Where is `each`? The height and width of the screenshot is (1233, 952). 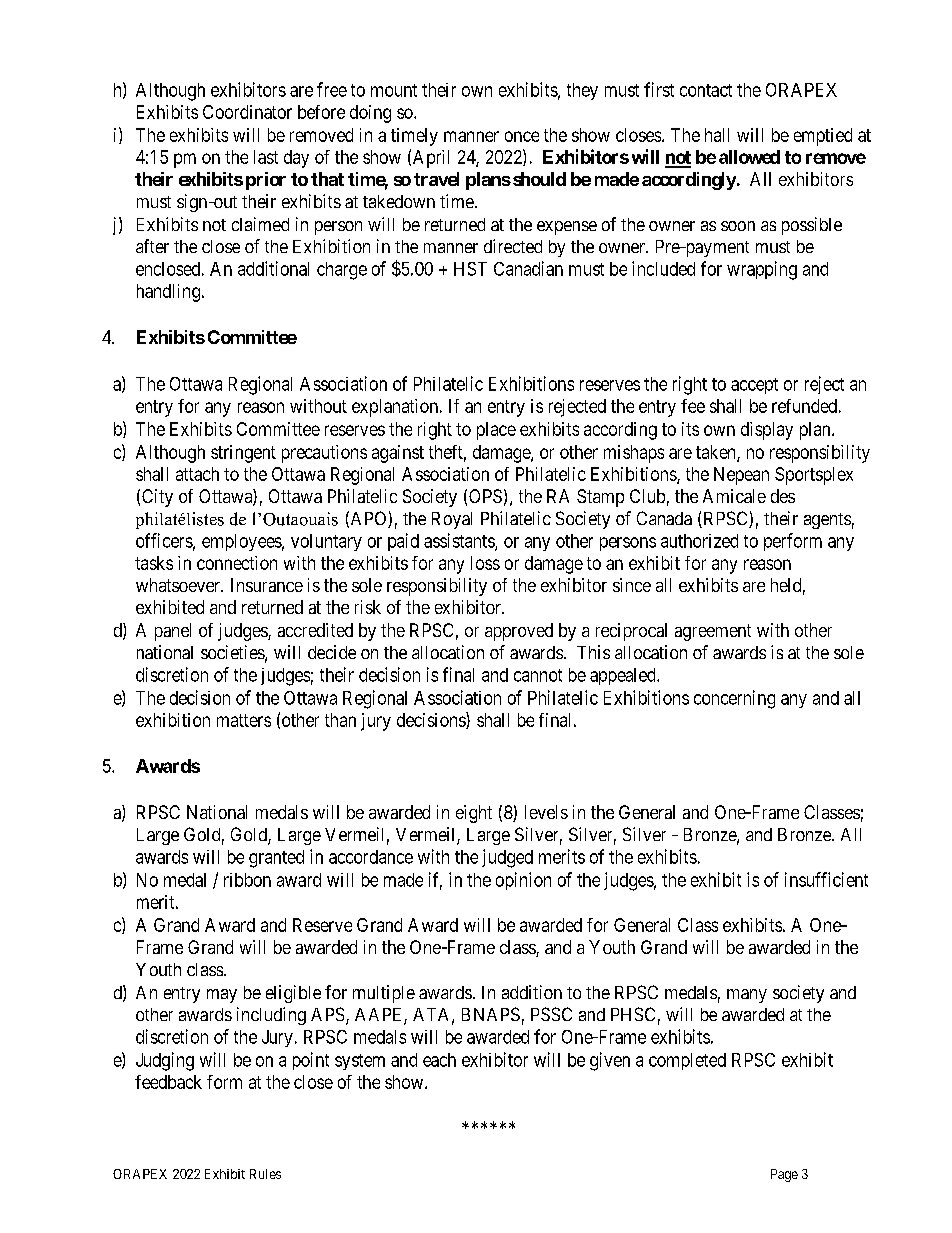
each is located at coordinates (439, 1060).
